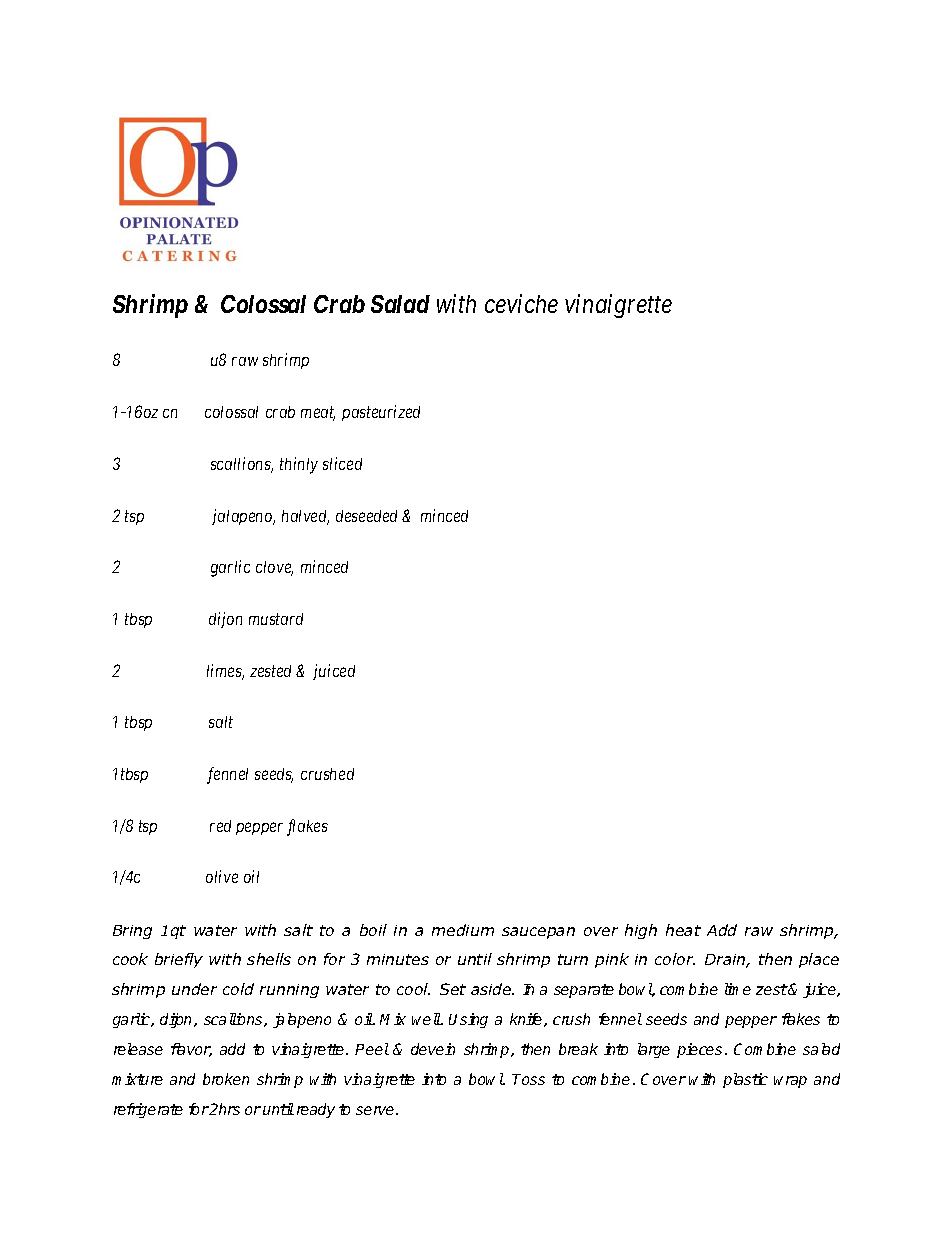  What do you see at coordinates (683, 930) in the screenshot?
I see `heat` at bounding box center [683, 930].
